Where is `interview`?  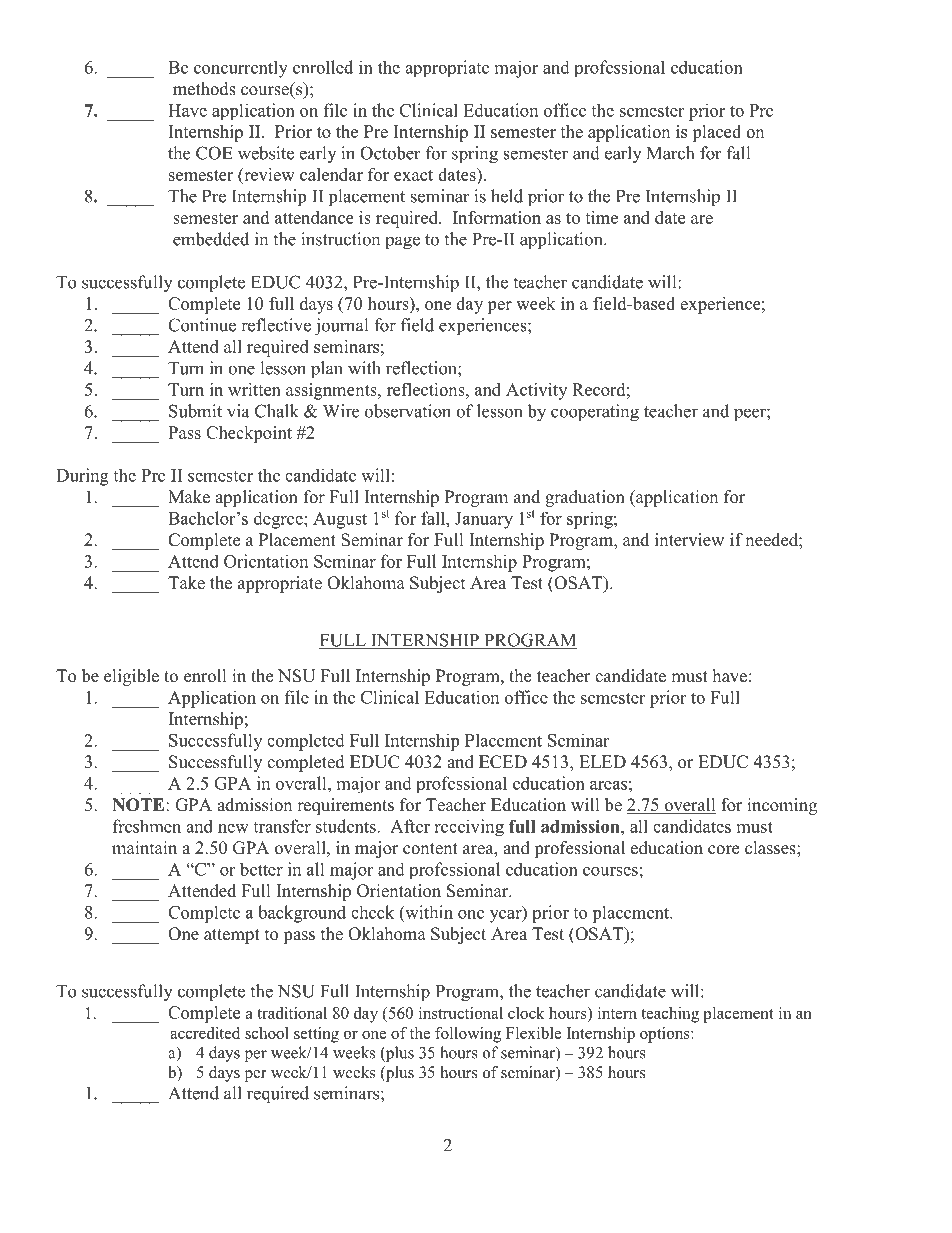 interview is located at coordinates (689, 540).
